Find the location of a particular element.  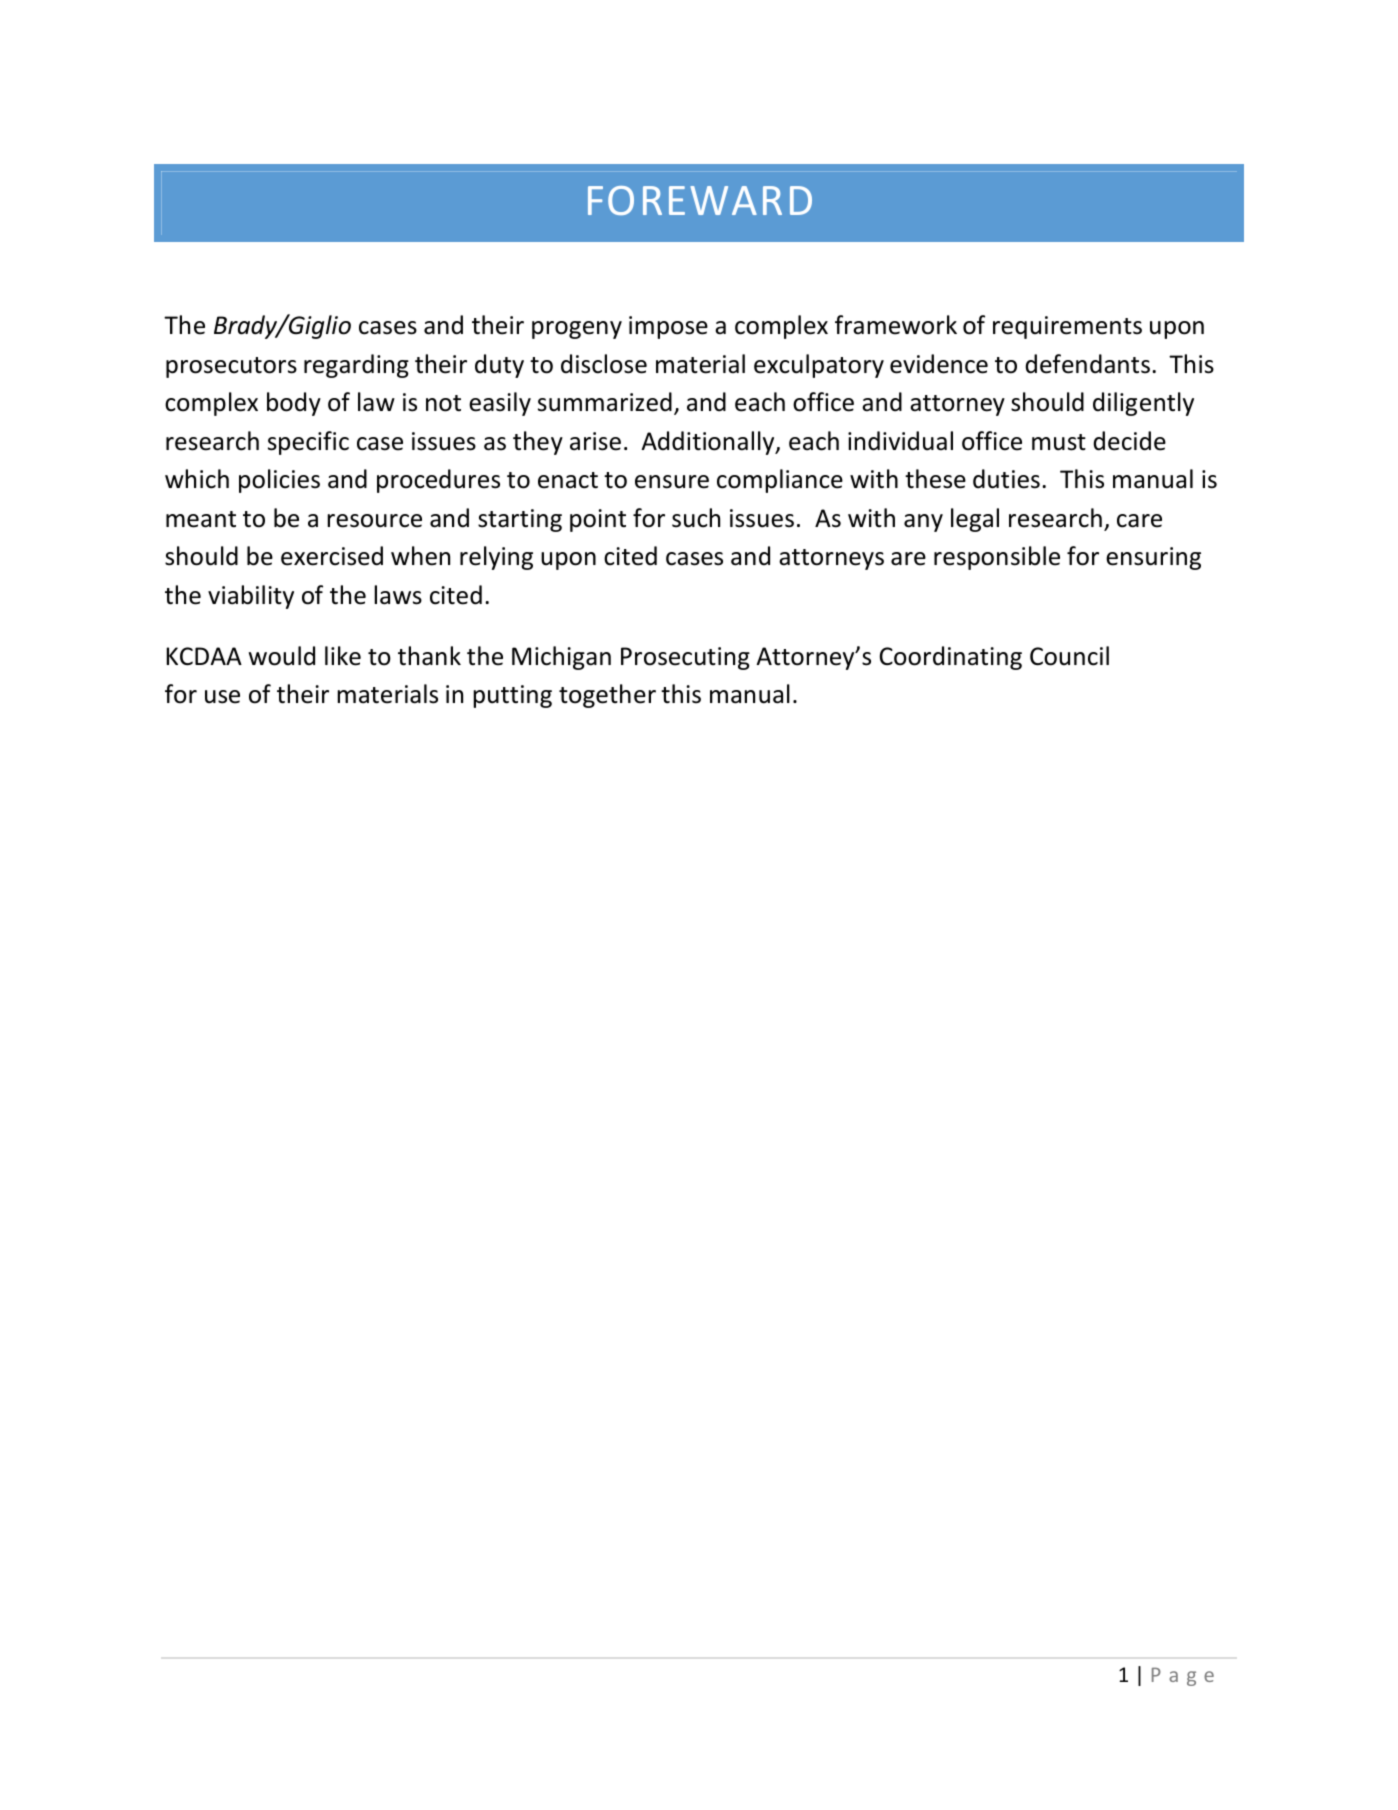

Council is located at coordinates (1069, 656).
